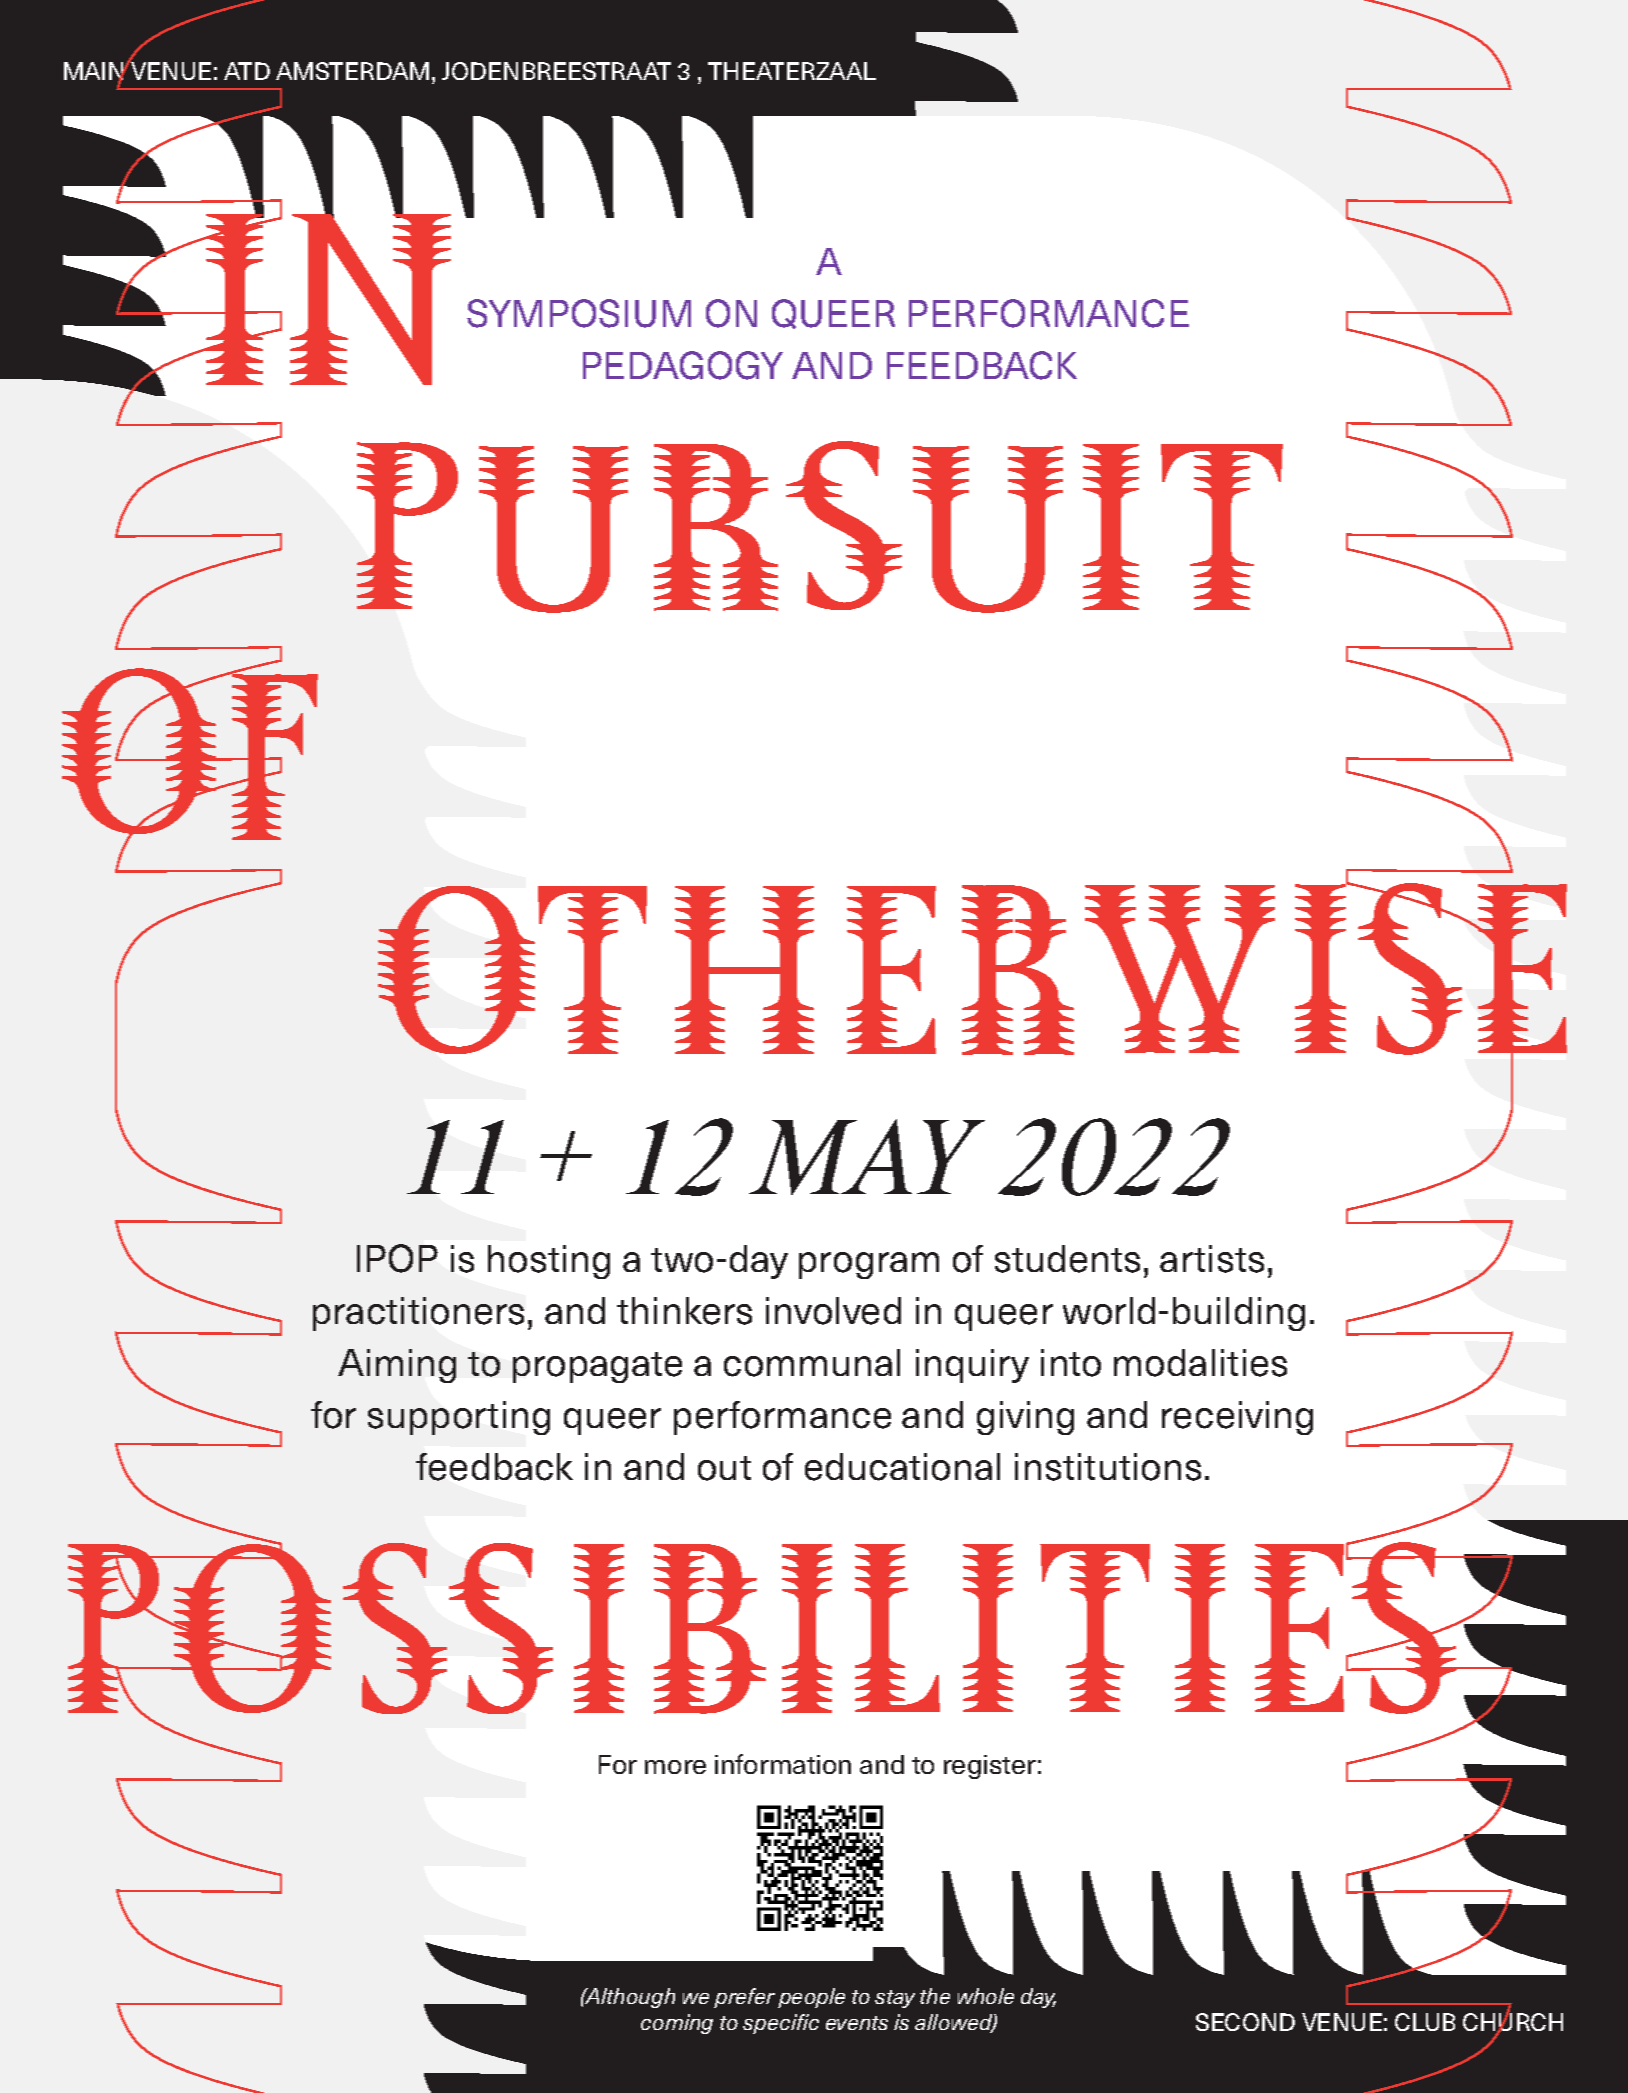  I want to click on AMSTERDAM, so click(352, 71).
